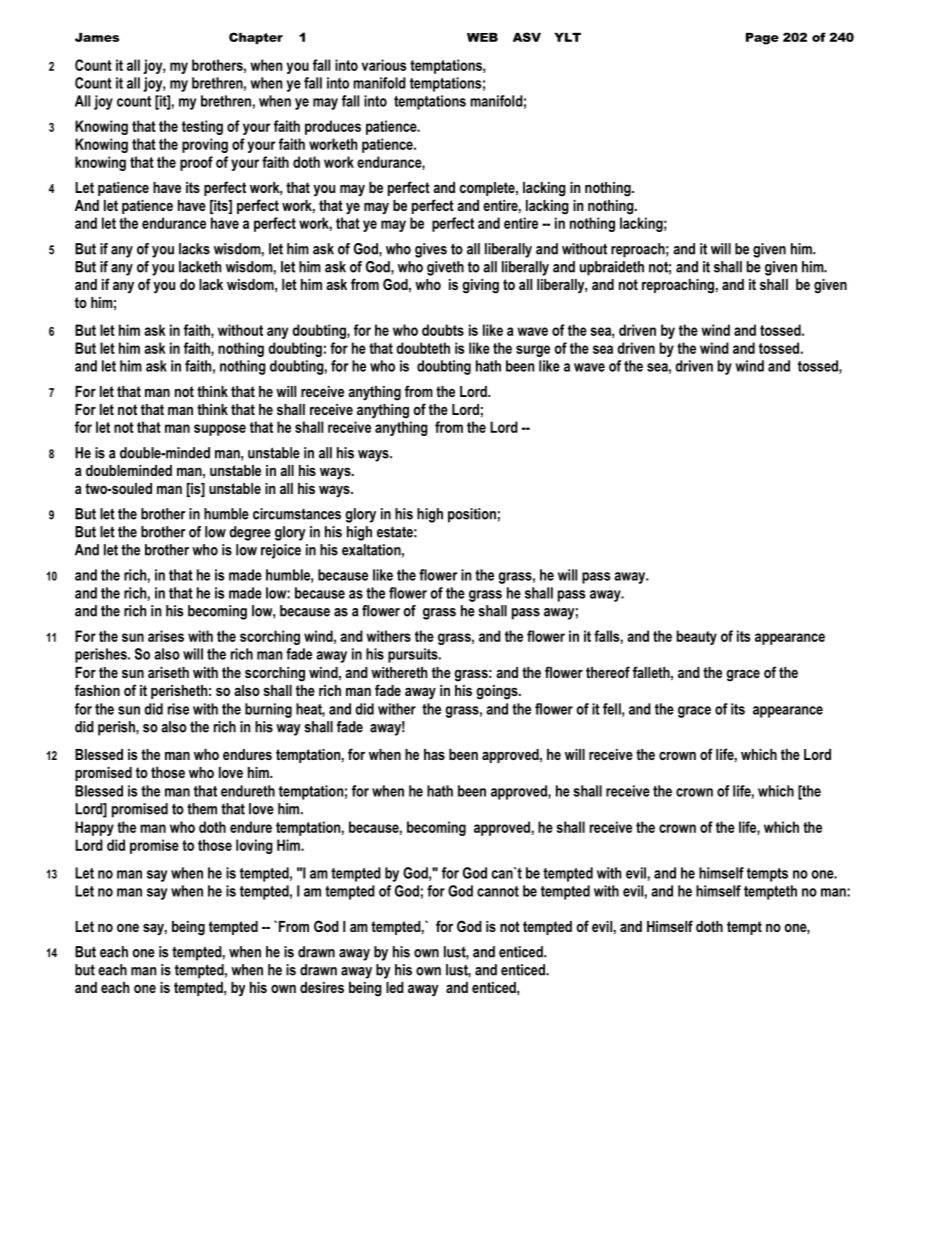  I want to click on beauty, so click(697, 637).
